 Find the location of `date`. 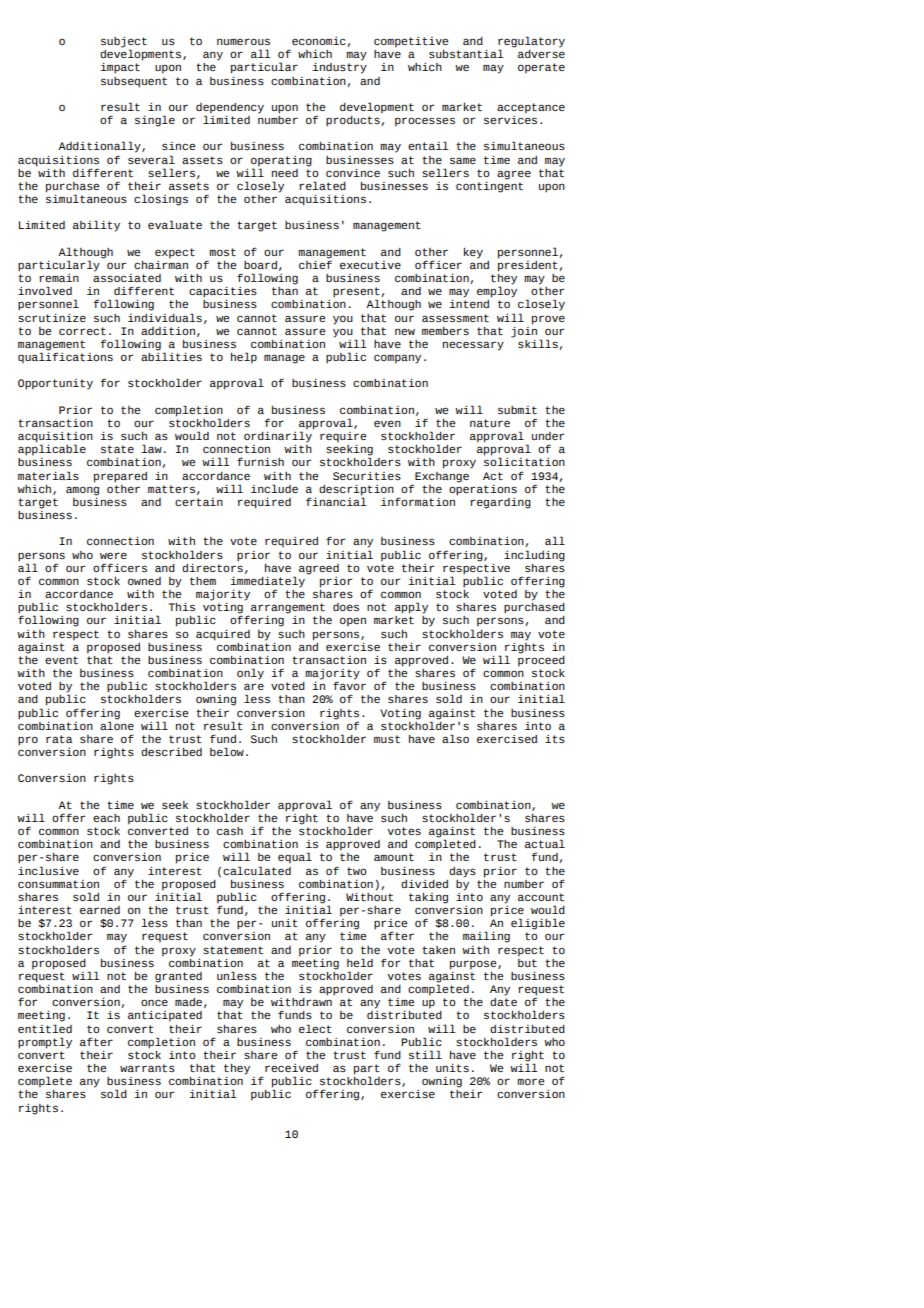

date is located at coordinates (503, 1000).
